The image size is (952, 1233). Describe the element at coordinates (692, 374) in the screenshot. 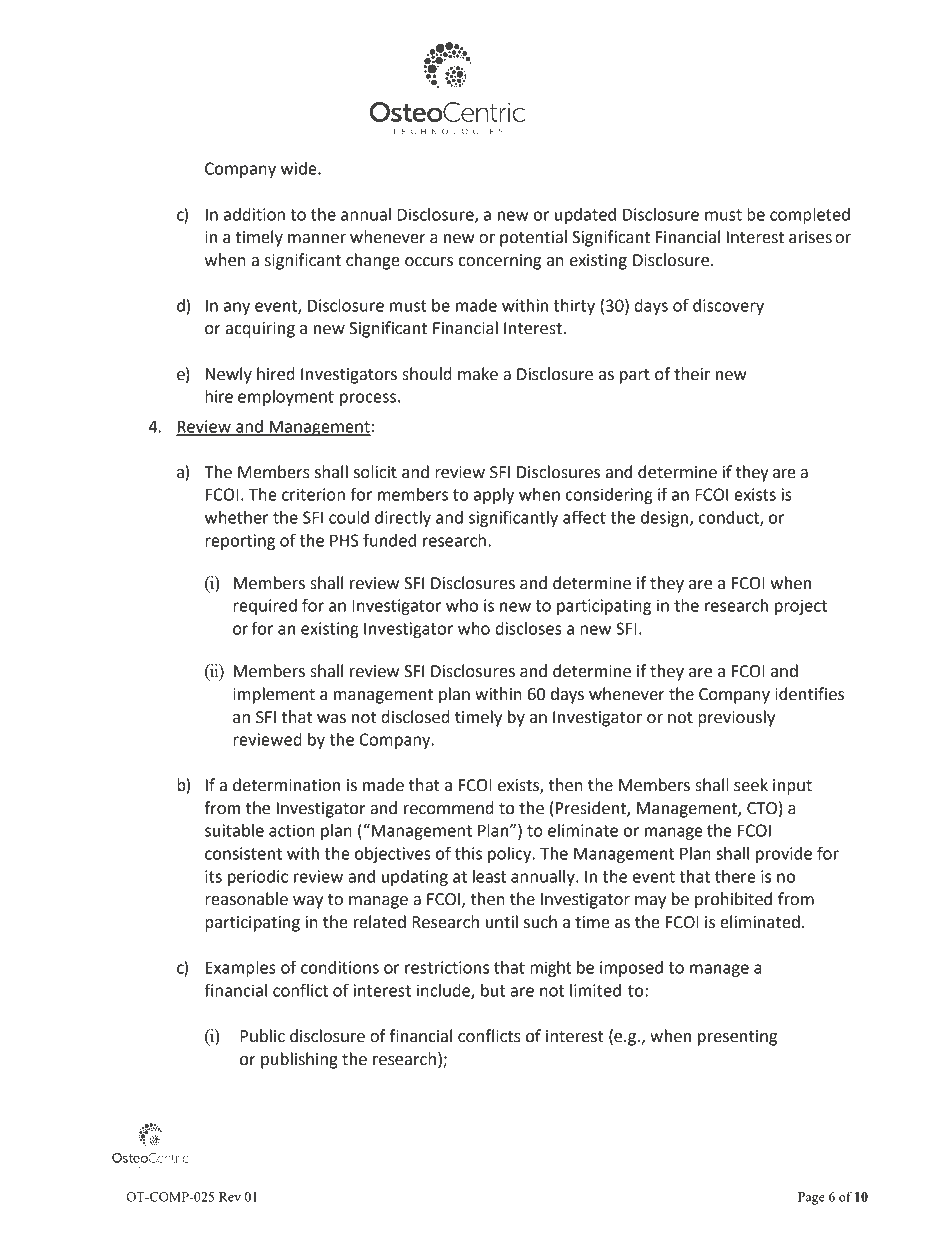

I see `their` at that location.
